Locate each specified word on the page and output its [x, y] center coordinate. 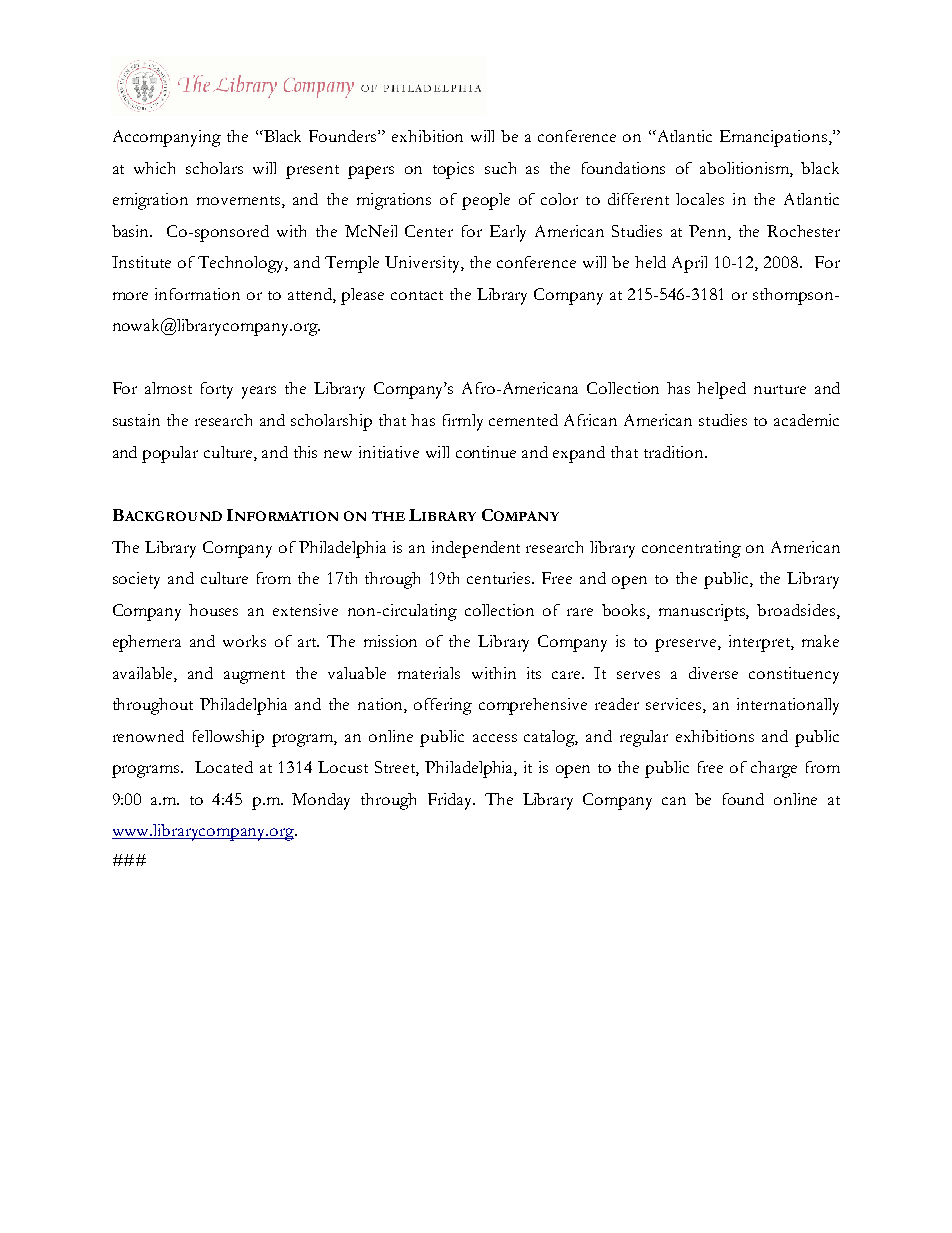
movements [240, 202]
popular [170, 454]
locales [700, 199]
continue [486, 452]
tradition [675, 452]
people [486, 201]
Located [224, 767]
